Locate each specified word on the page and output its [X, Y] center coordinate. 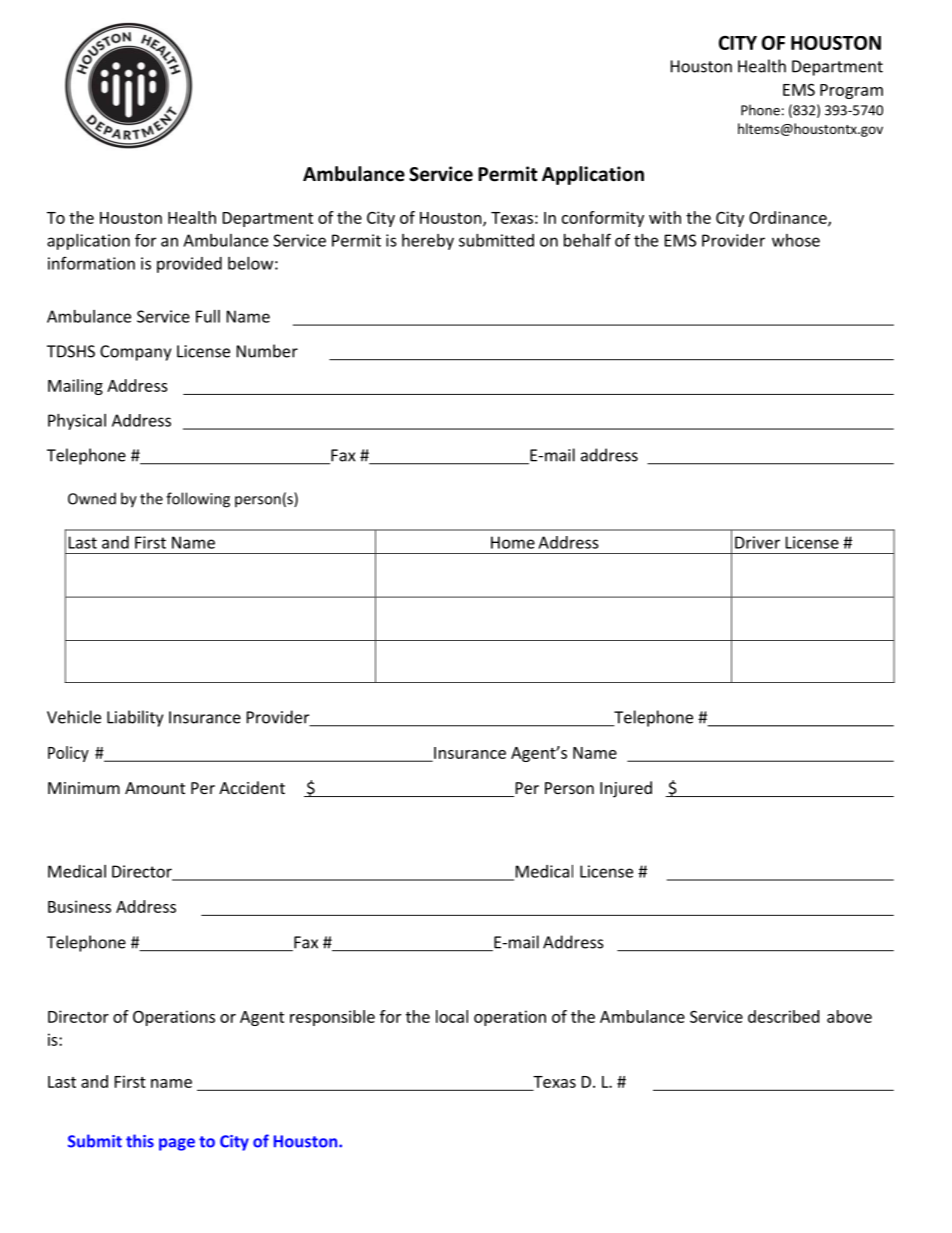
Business [79, 906]
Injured [626, 789]
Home [513, 542]
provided [189, 265]
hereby [428, 242]
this [140, 1141]
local [452, 1016]
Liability [135, 718]
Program [851, 91]
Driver [757, 542]
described [783, 1016]
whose [796, 240]
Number [267, 351]
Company [135, 353]
